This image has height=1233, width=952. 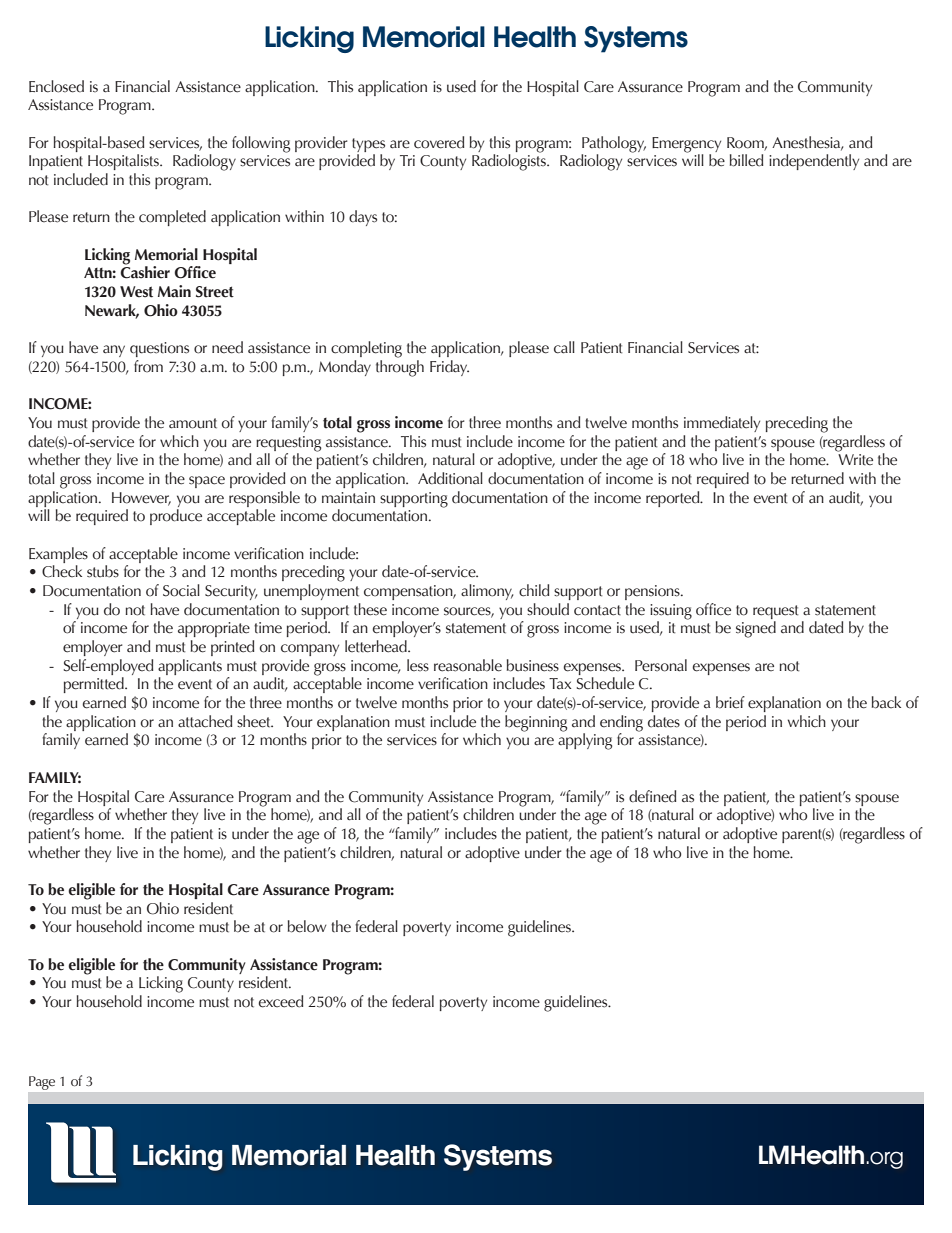 I want to click on brief, so click(x=730, y=702).
